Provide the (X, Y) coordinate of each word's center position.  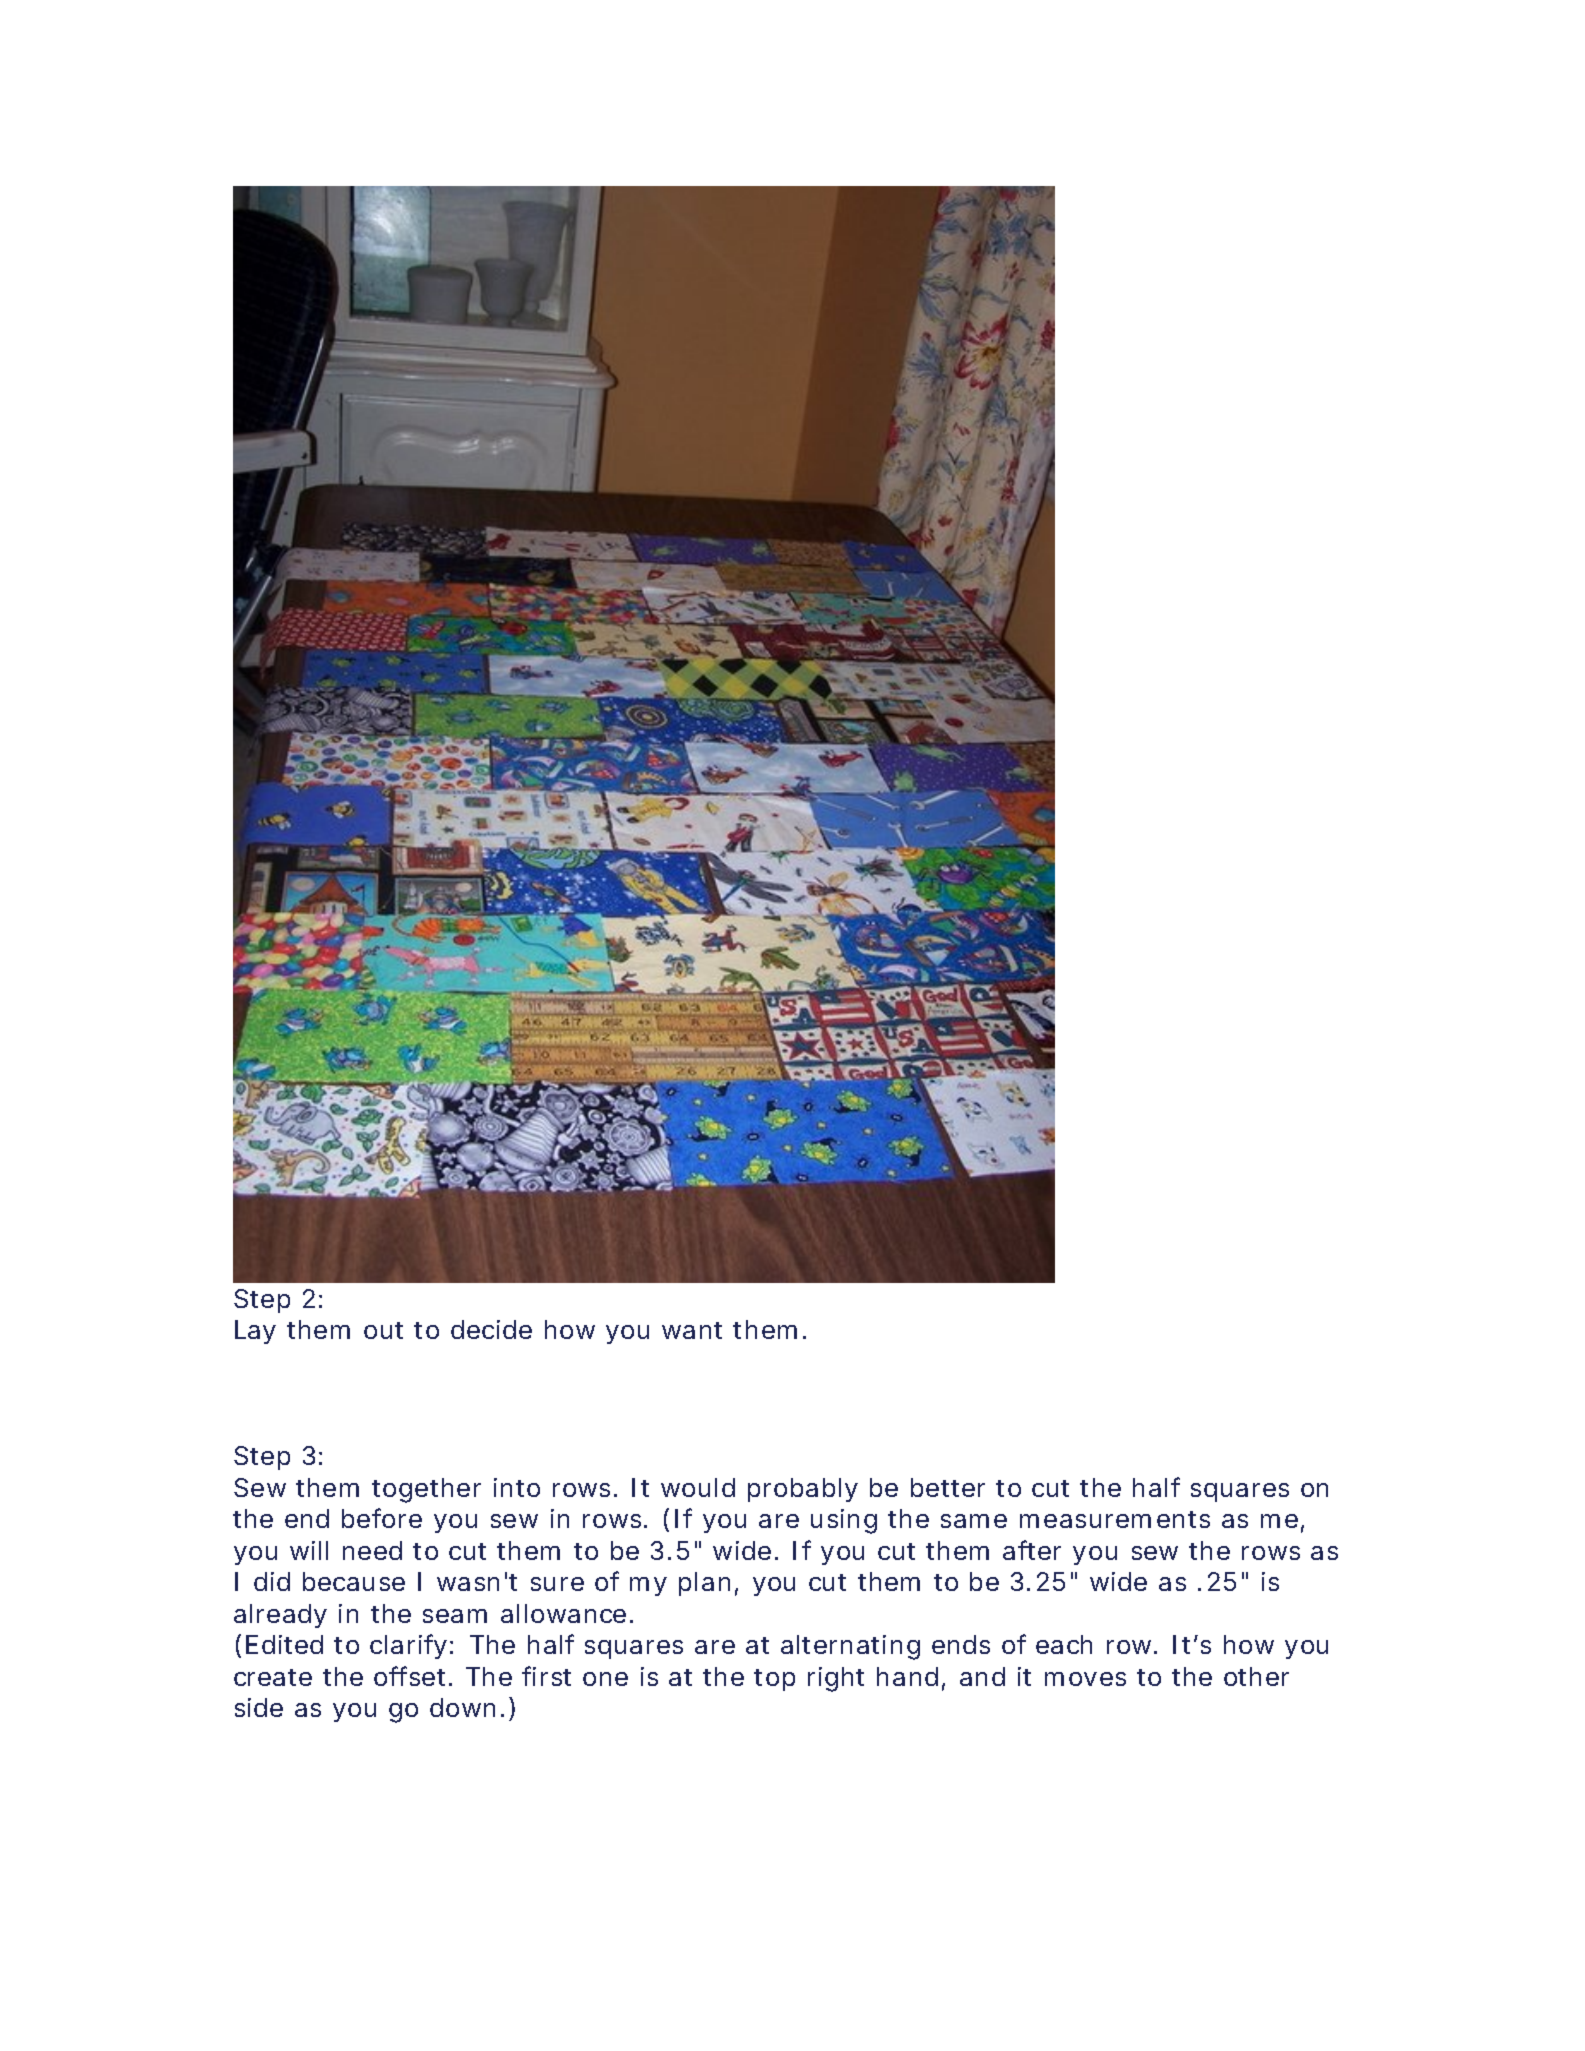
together (426, 1490)
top (774, 1680)
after (1032, 1550)
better (948, 1487)
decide (491, 1329)
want (692, 1330)
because (354, 1581)
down (462, 1707)
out (383, 1330)
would (698, 1487)
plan (704, 1584)
